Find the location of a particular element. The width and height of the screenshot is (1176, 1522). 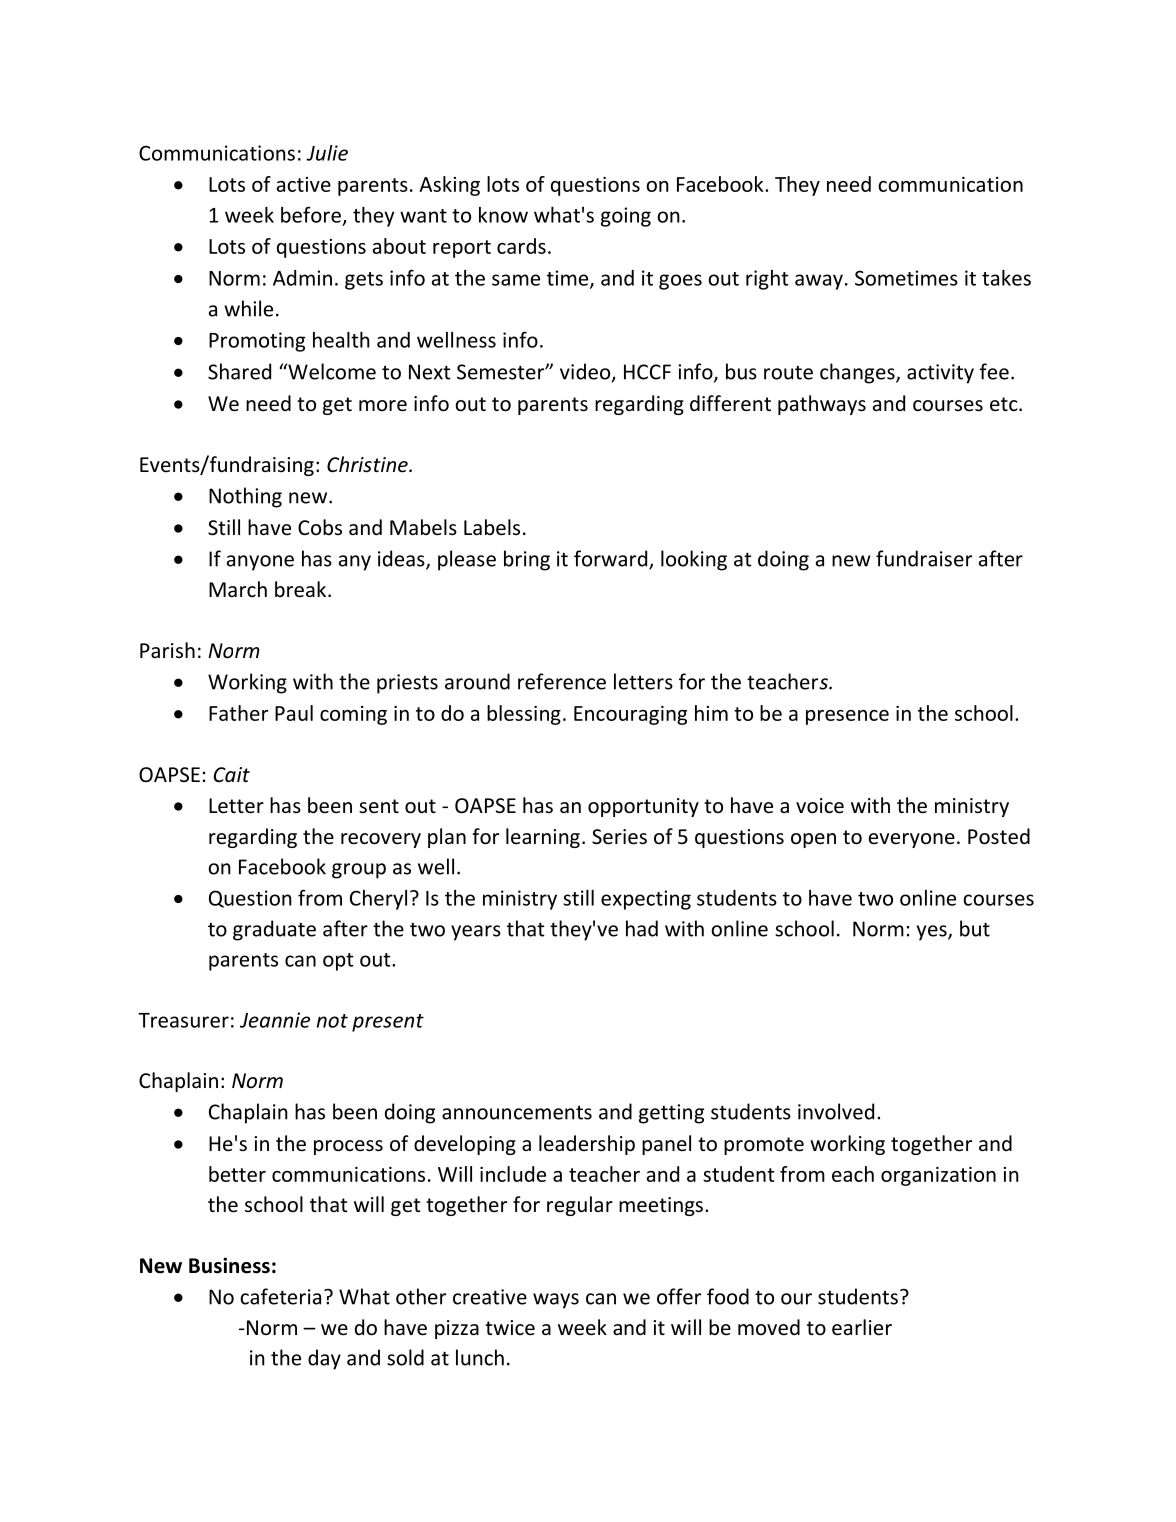

Nothing is located at coordinates (245, 497).
